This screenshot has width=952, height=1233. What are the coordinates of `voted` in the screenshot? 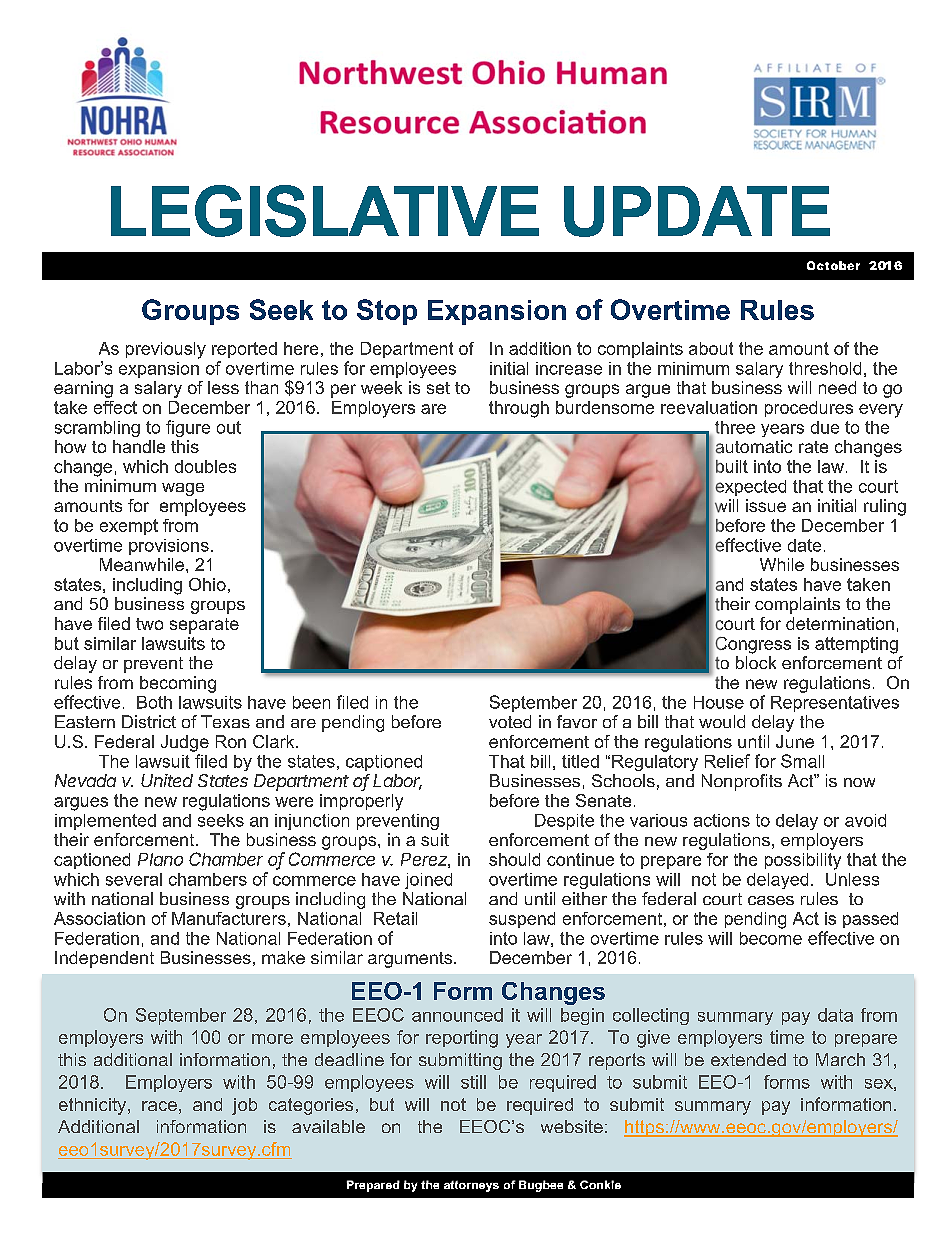 It's located at (510, 721).
